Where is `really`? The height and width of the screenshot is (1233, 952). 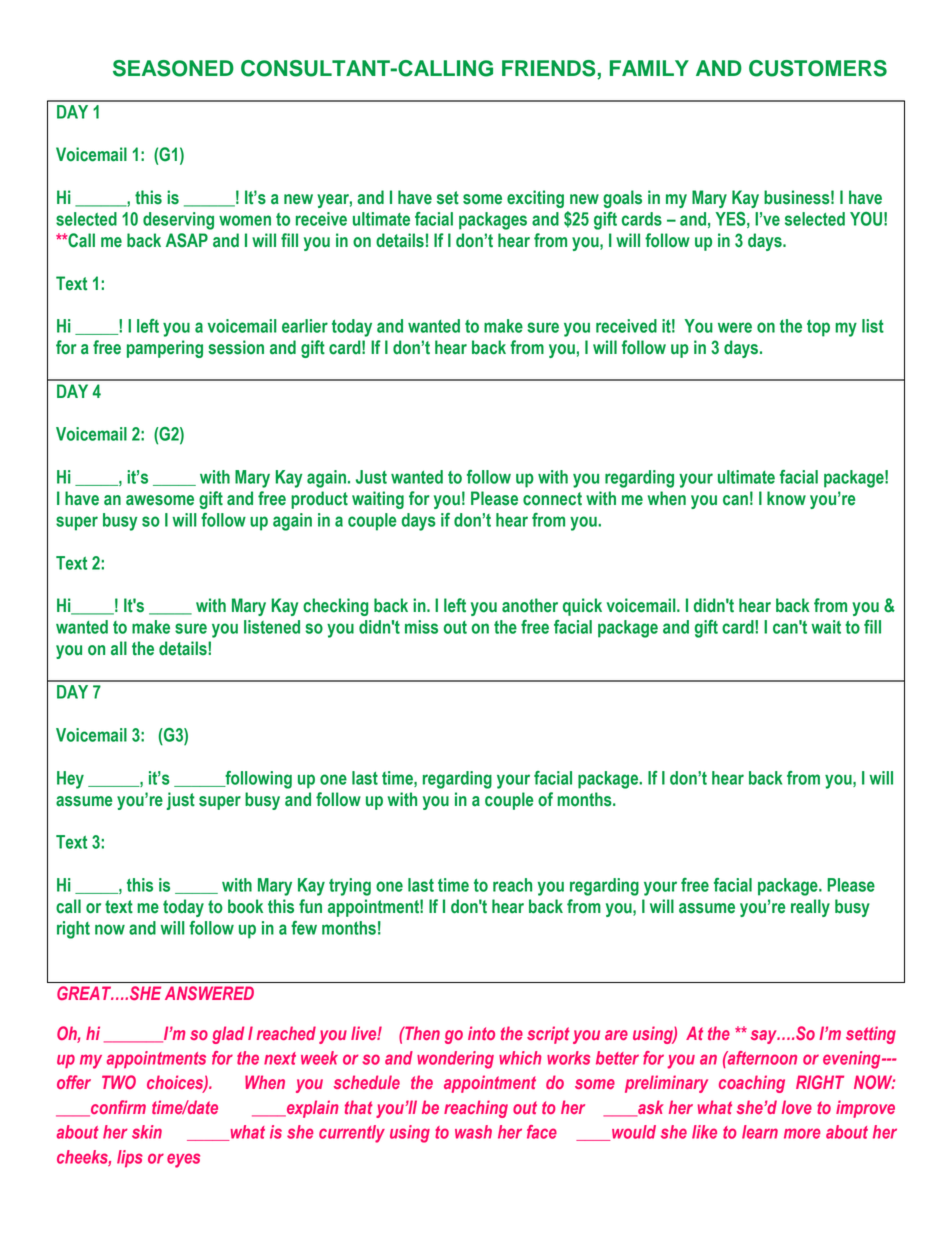
really is located at coordinates (810, 908).
